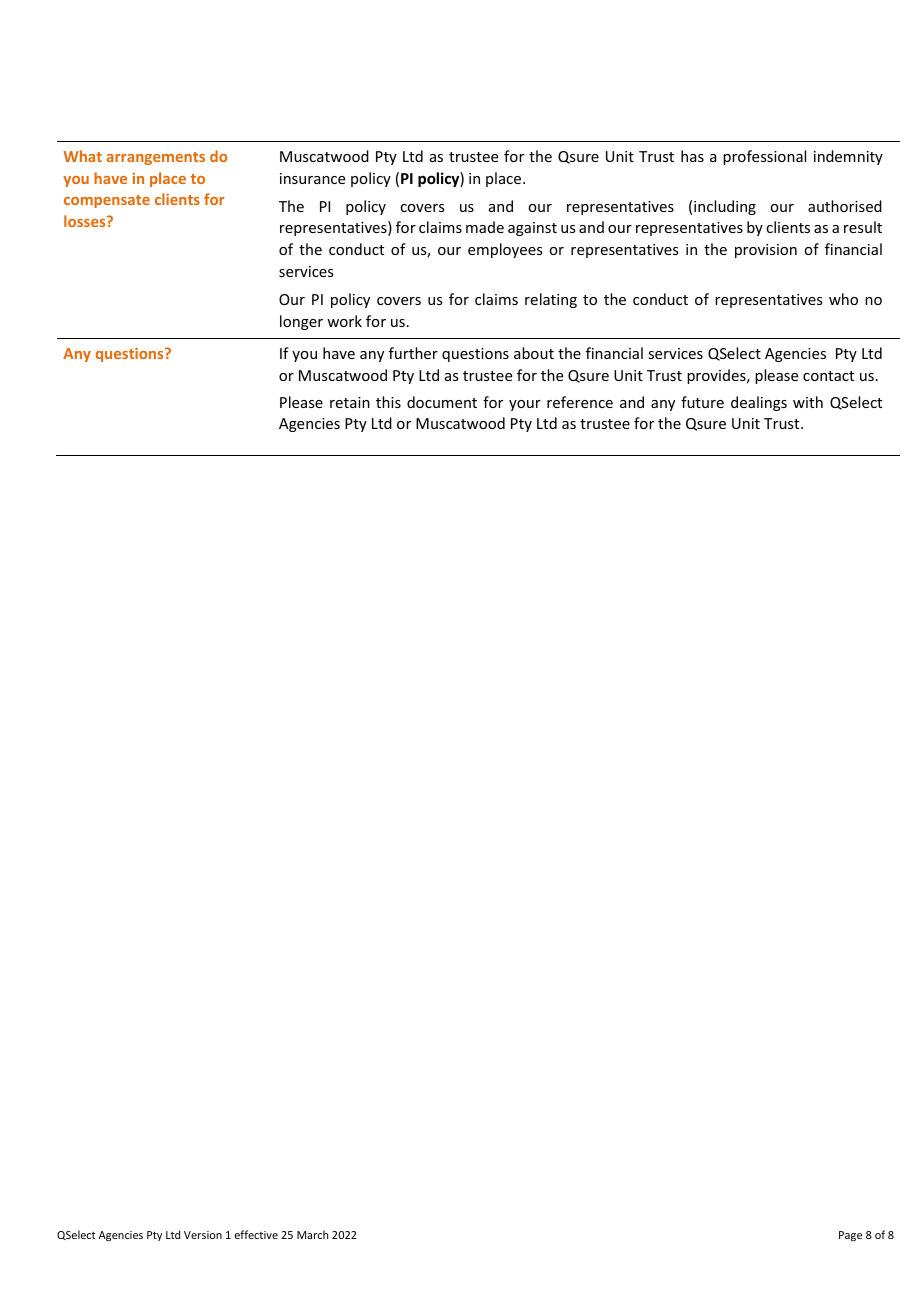 This document has height=1309, width=924. What do you see at coordinates (850, 1236) in the document?
I see `Page` at bounding box center [850, 1236].
